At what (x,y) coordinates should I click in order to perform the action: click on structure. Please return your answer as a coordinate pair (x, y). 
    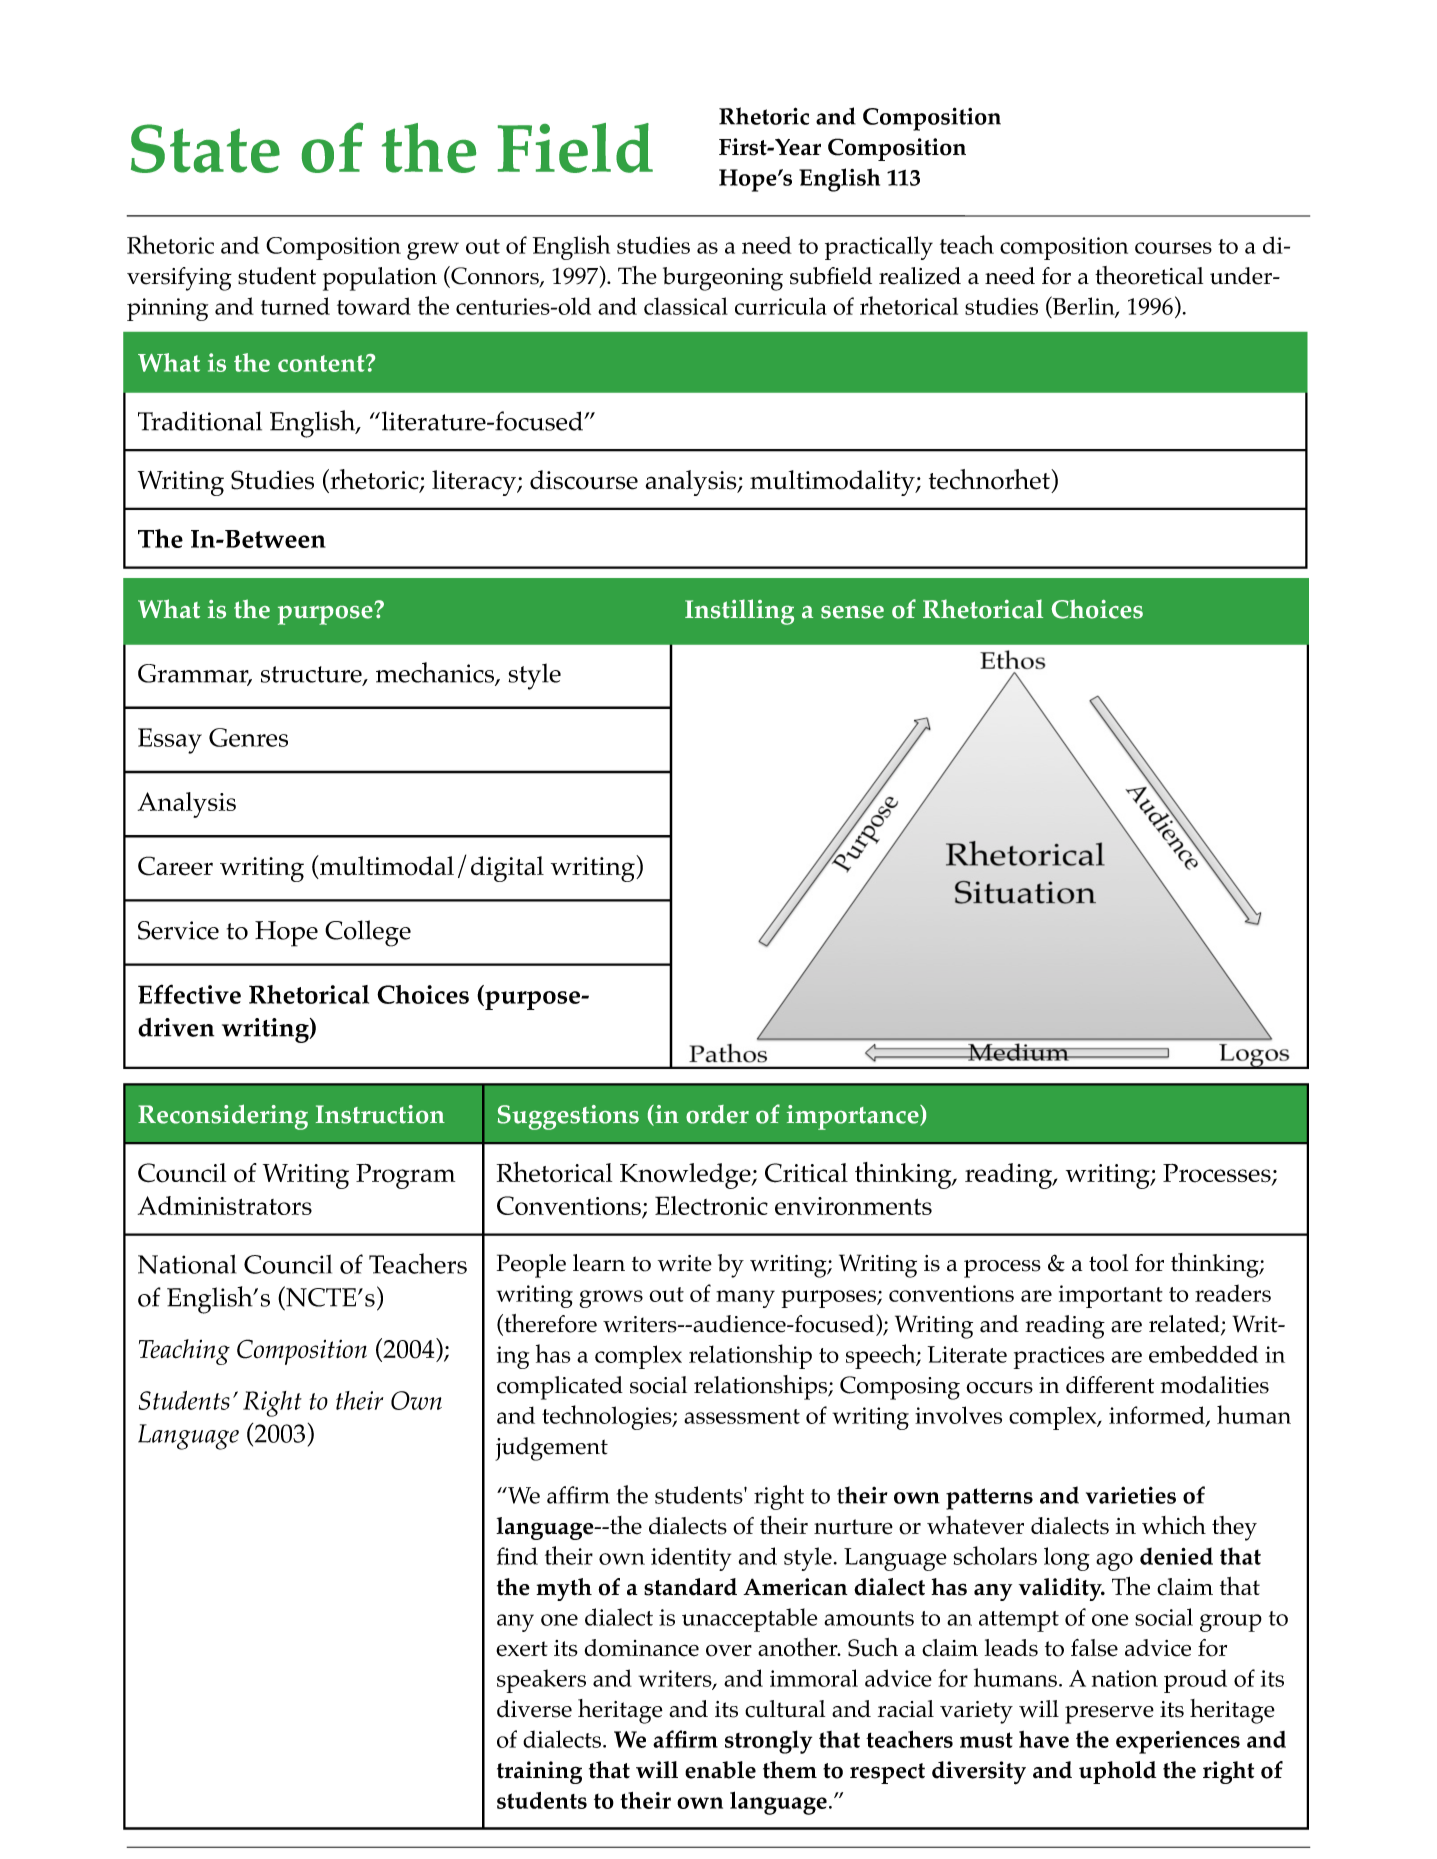
    Looking at the image, I should click on (312, 675).
